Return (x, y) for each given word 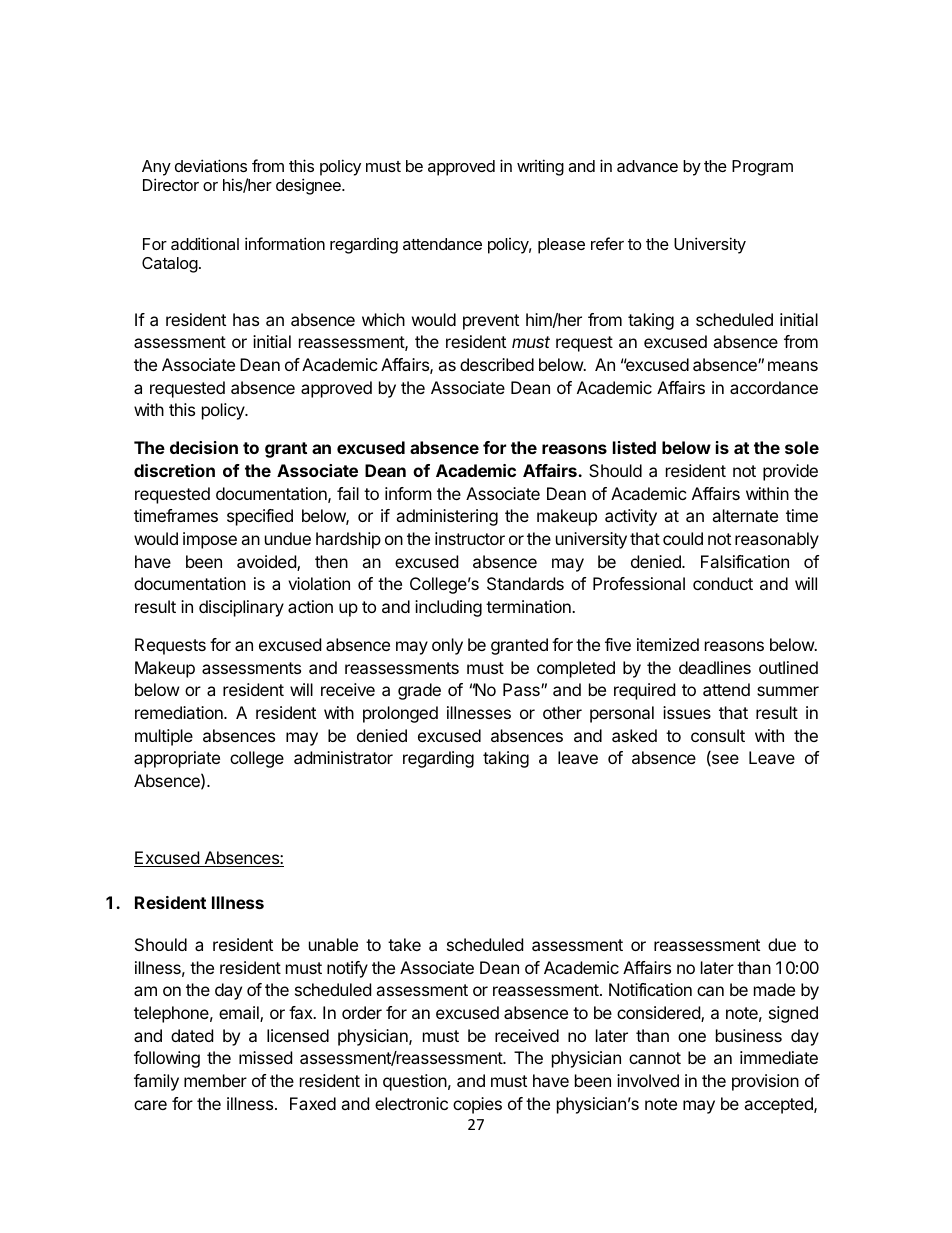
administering (447, 517)
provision (765, 1082)
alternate (745, 515)
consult (718, 735)
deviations (211, 165)
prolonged (400, 714)
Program (762, 168)
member (215, 1080)
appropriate (177, 759)
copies (477, 1105)
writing (540, 167)
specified (260, 517)
